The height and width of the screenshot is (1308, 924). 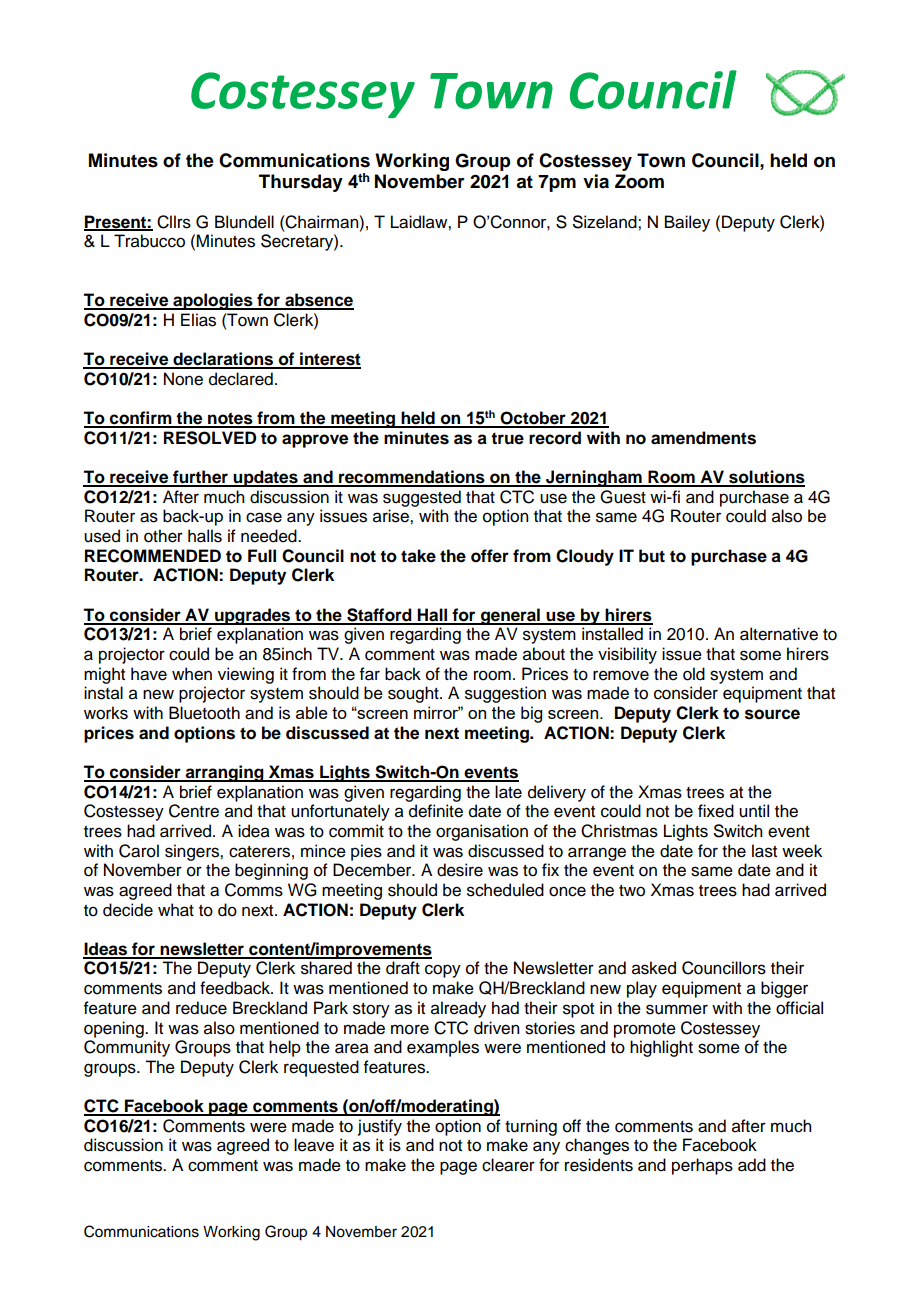 What do you see at coordinates (414, 694) in the screenshot?
I see `sought` at bounding box center [414, 694].
